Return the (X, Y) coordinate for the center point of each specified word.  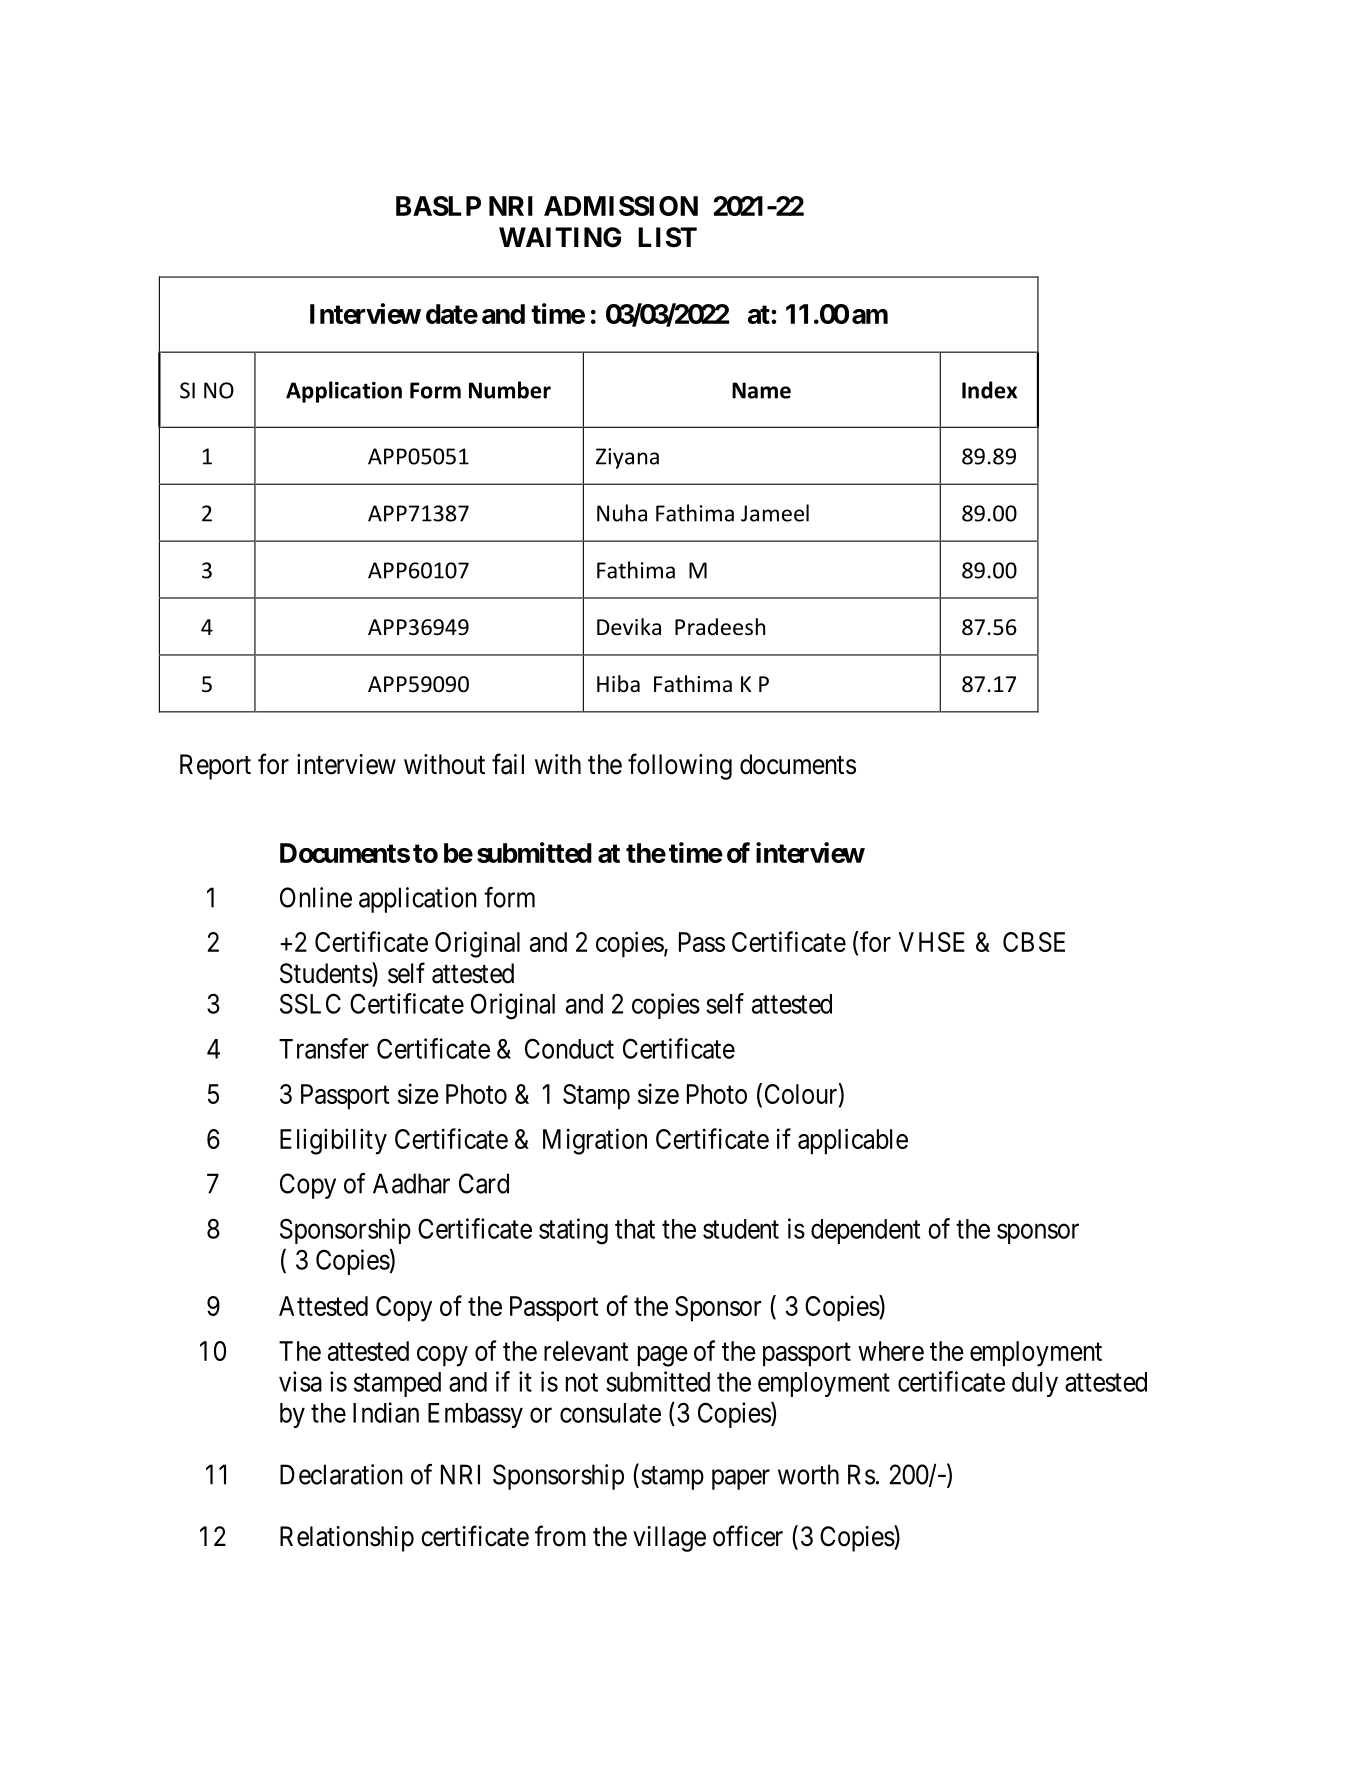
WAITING (560, 237)
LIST (667, 237)
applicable (853, 1141)
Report (215, 767)
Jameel (775, 513)
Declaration (341, 1474)
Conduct (569, 1048)
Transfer (324, 1048)
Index (989, 390)
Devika (629, 627)
